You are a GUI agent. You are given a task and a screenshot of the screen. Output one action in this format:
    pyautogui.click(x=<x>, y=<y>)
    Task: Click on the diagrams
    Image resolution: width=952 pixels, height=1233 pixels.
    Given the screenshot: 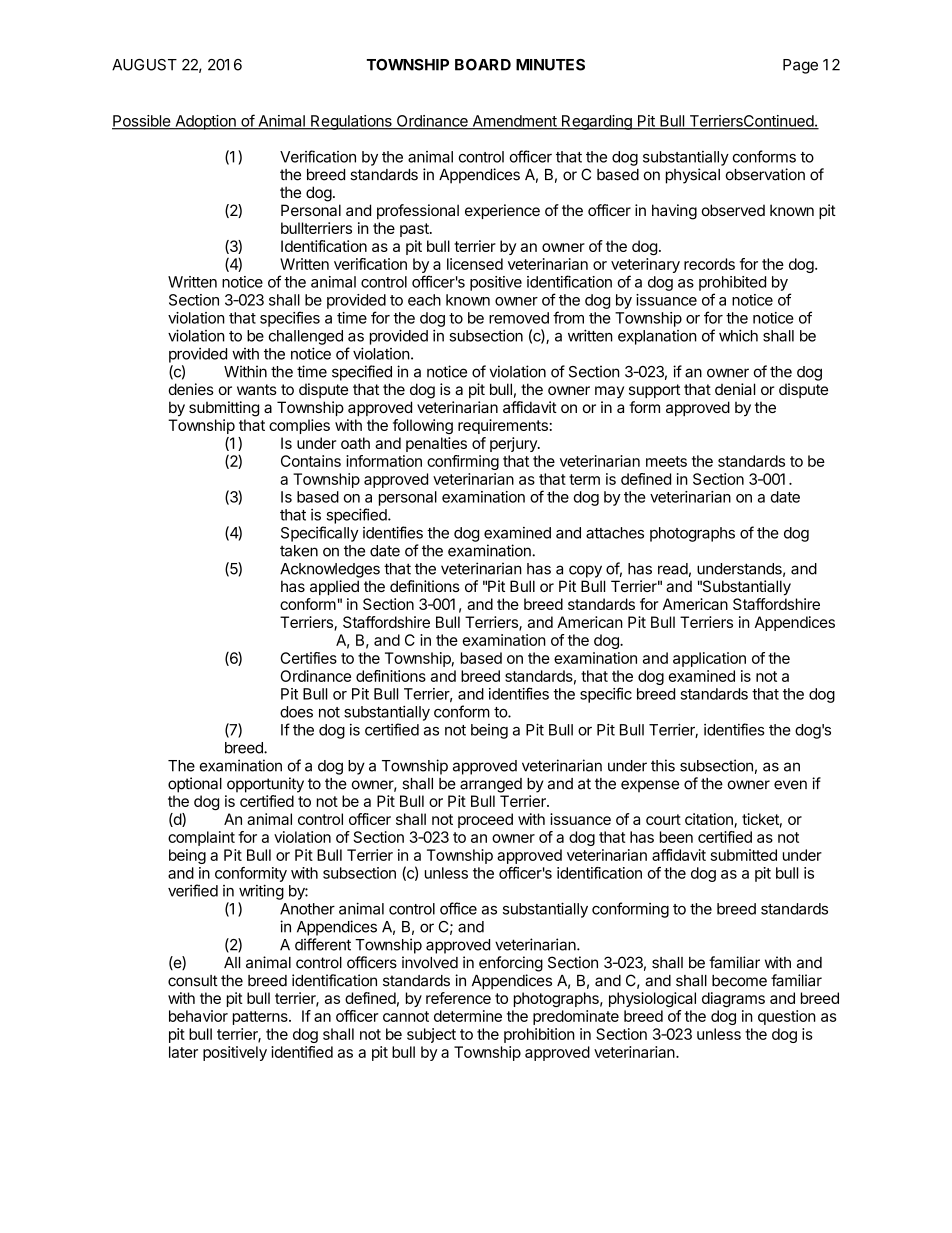 What is the action you would take?
    pyautogui.click(x=733, y=999)
